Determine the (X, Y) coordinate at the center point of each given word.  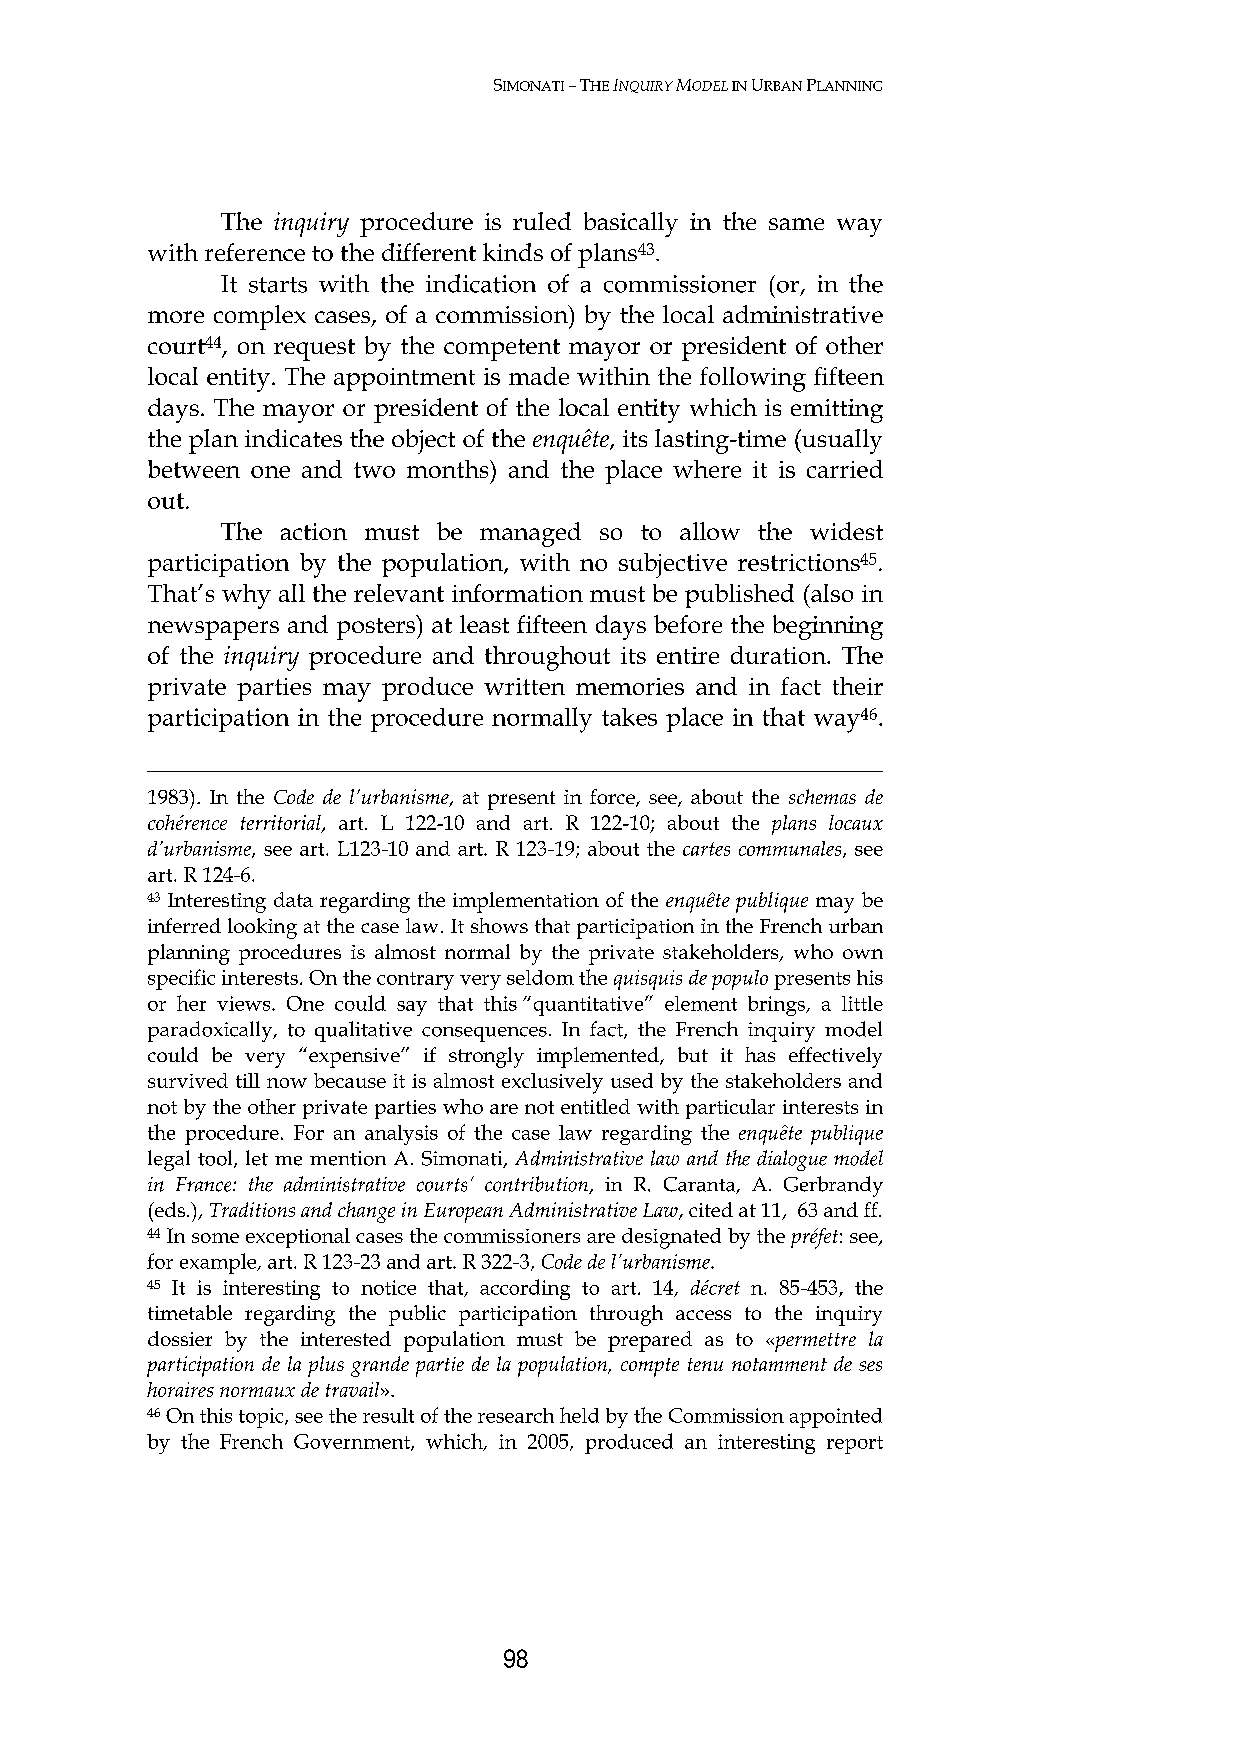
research (516, 1415)
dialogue (792, 1160)
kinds (513, 252)
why (246, 596)
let (257, 1158)
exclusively (552, 1083)
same (796, 224)
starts (278, 285)
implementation (526, 902)
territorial (282, 824)
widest (846, 531)
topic (262, 1418)
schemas (822, 796)
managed (530, 534)
